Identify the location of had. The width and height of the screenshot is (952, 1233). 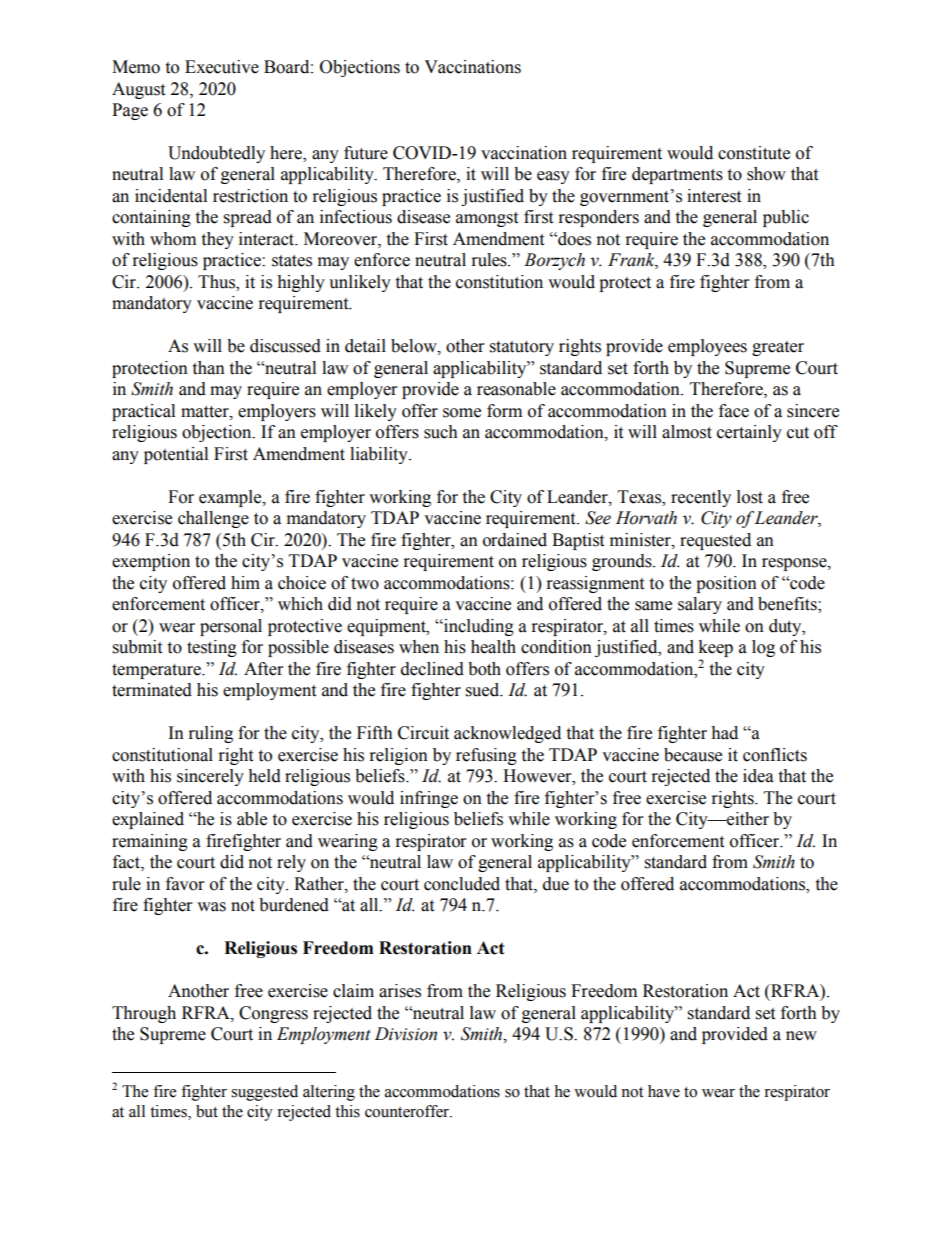
(724, 733).
